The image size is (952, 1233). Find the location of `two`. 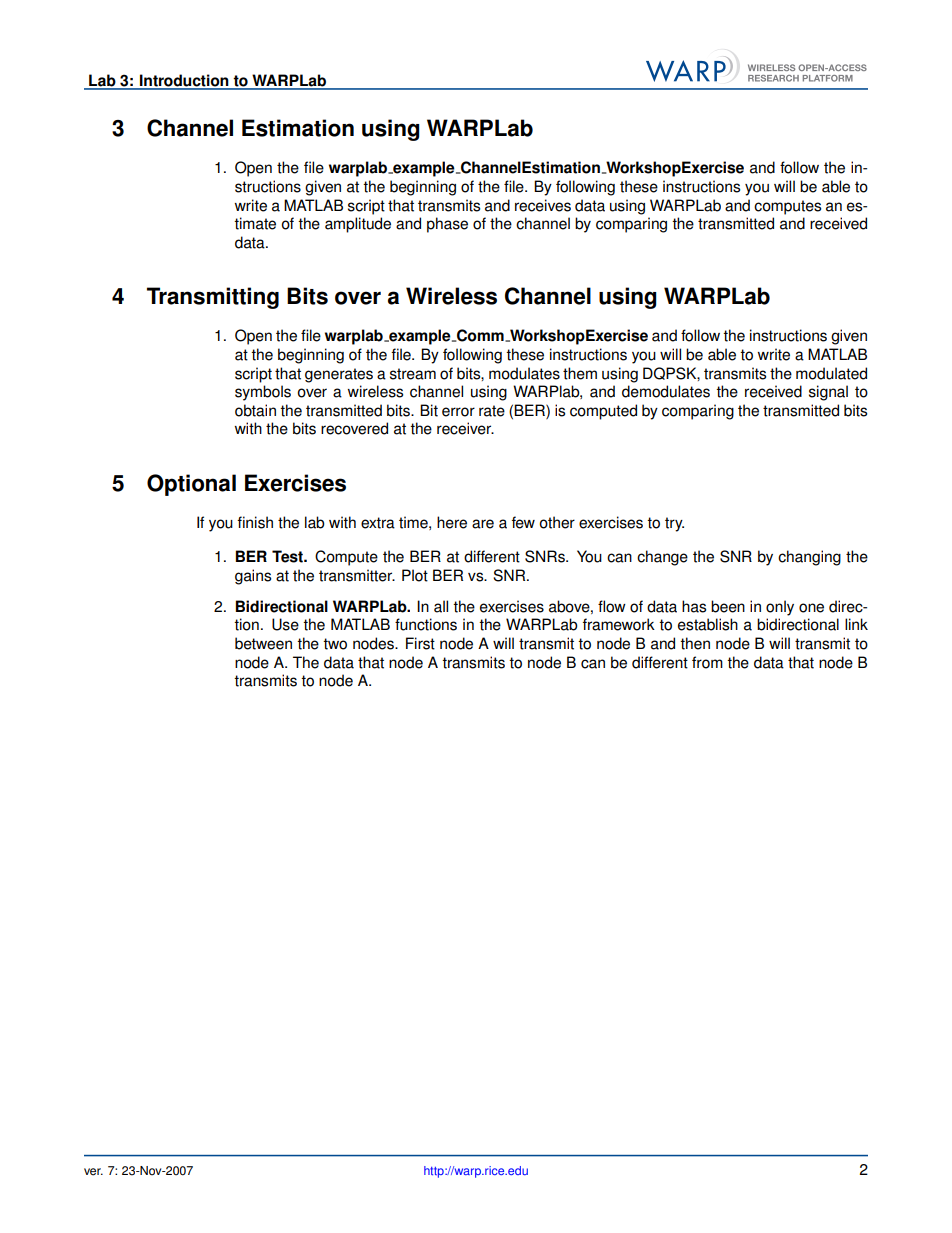

two is located at coordinates (335, 644).
